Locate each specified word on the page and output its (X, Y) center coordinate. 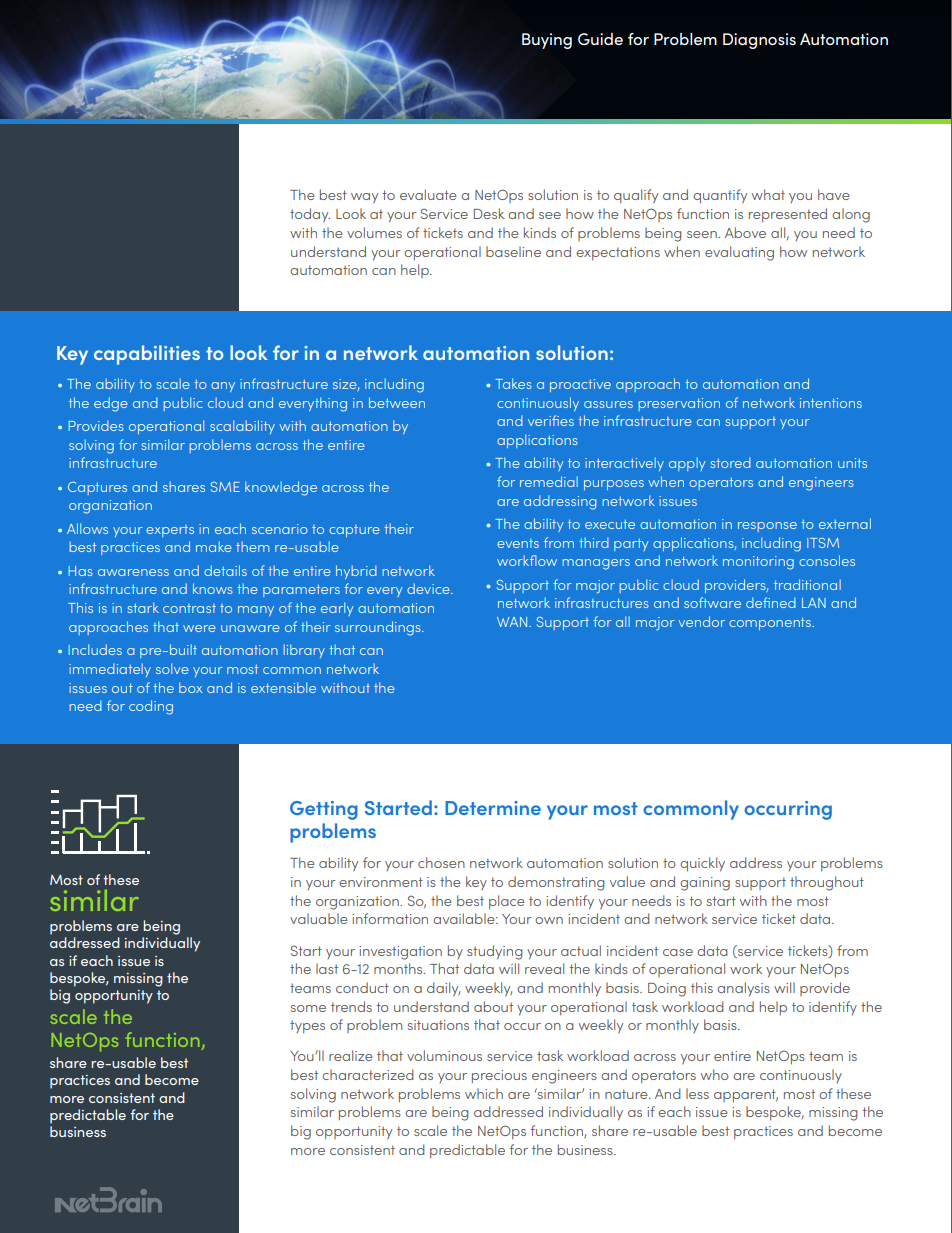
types (307, 1026)
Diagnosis (759, 41)
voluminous (444, 1055)
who (715, 1074)
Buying (547, 41)
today (310, 215)
